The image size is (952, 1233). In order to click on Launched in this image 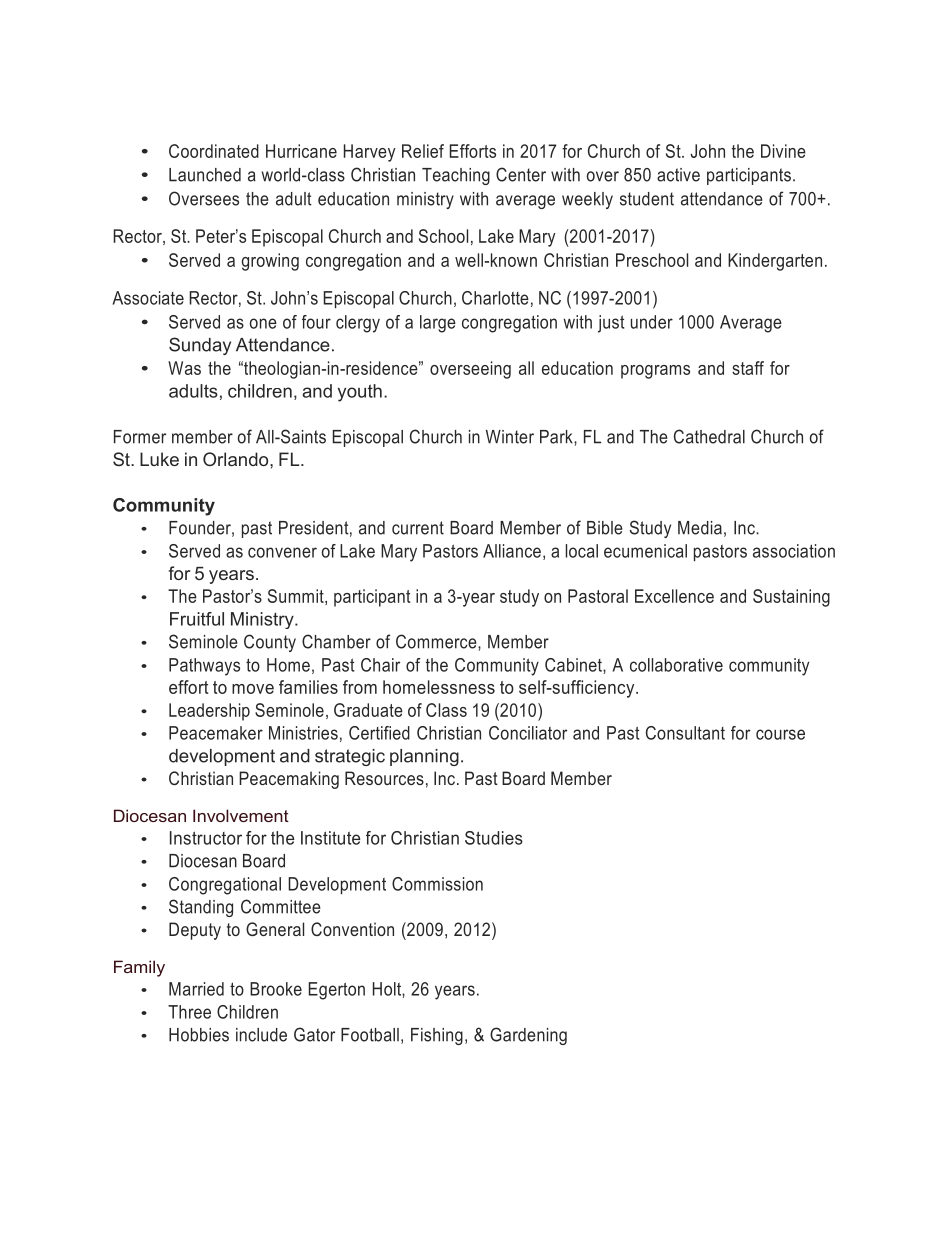, I will do `click(205, 175)`.
